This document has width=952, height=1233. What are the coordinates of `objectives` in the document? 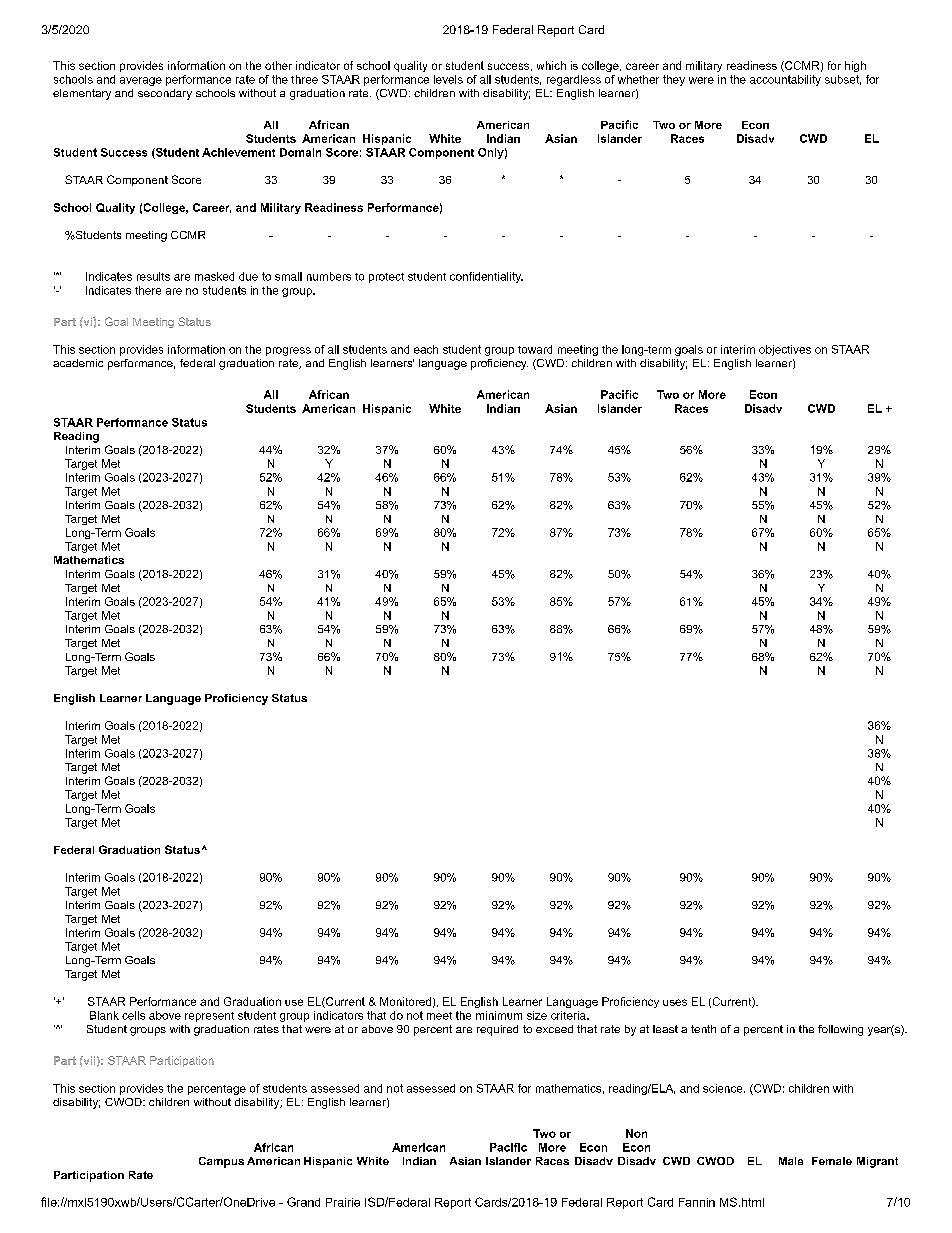 It's located at (785, 350).
